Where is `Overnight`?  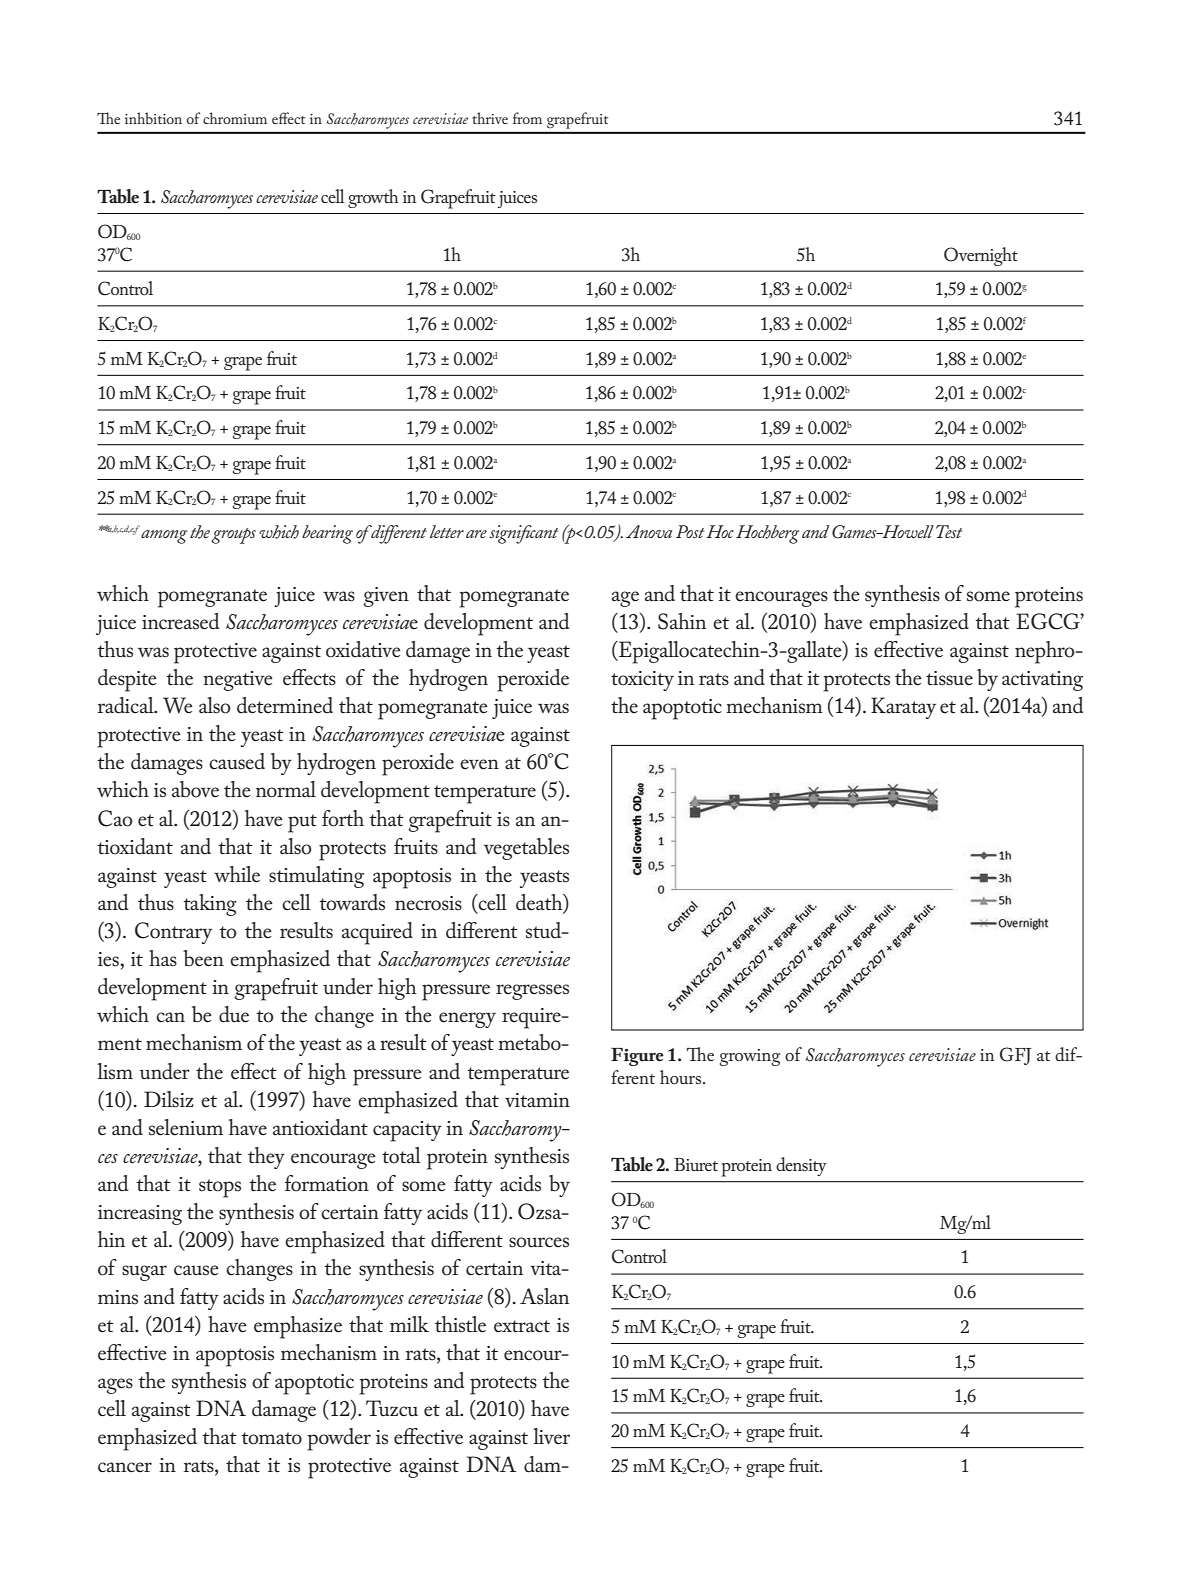 Overnight is located at coordinates (981, 256).
